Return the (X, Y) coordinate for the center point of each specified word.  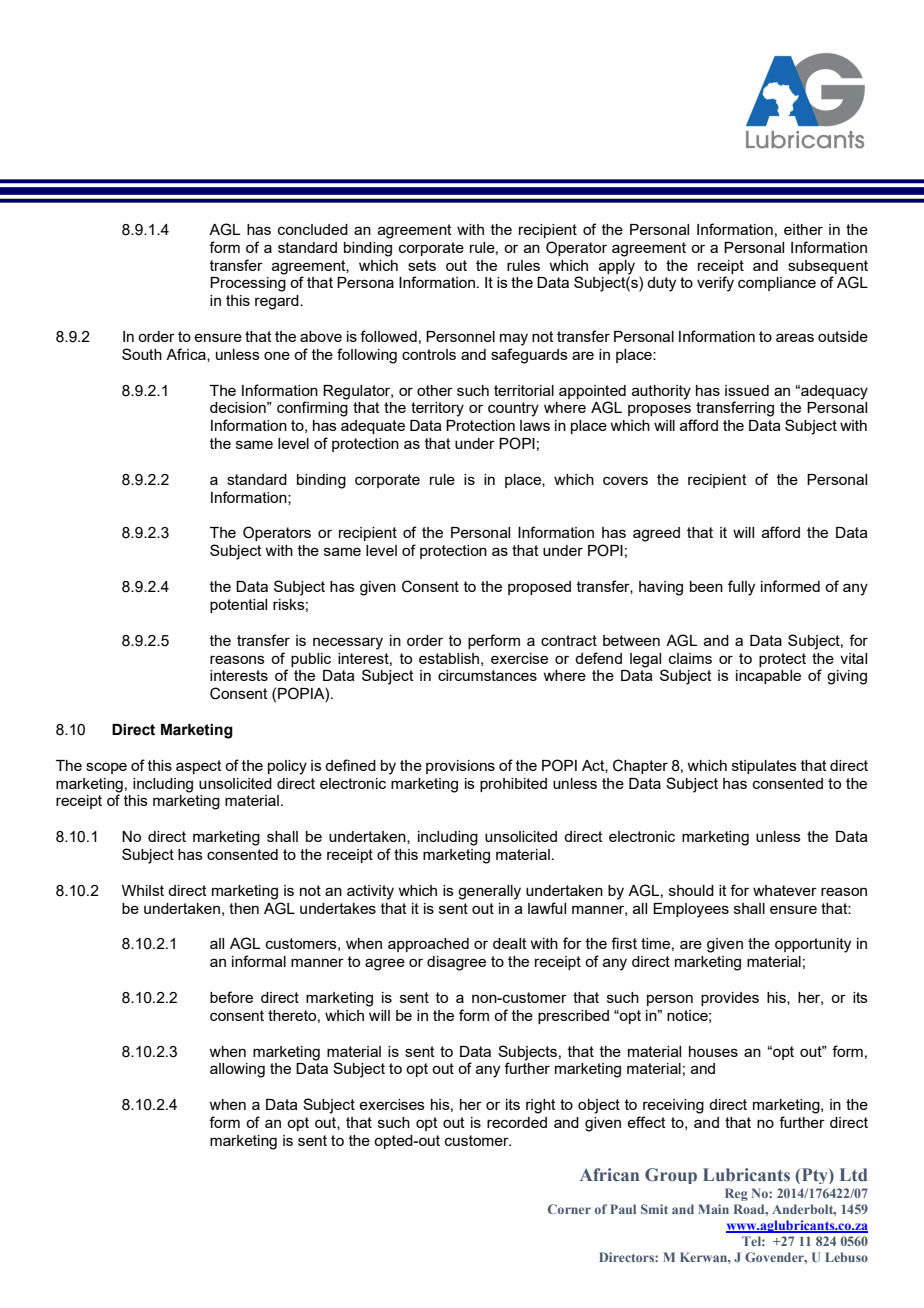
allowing (237, 1070)
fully (741, 588)
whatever (785, 890)
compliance (777, 284)
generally (489, 892)
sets (422, 265)
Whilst (143, 890)
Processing (248, 284)
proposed (539, 588)
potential (238, 606)
